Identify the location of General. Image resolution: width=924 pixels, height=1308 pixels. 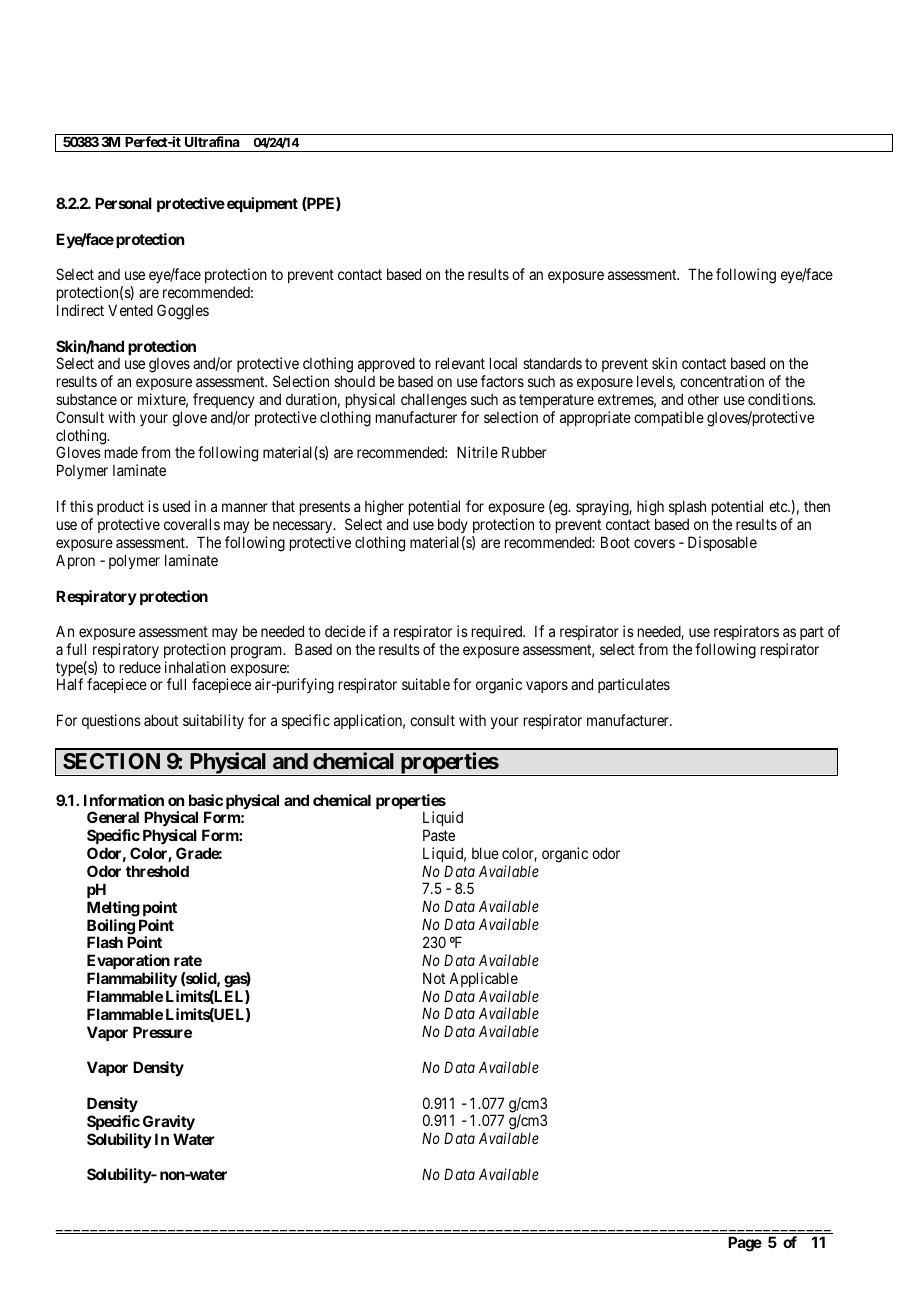
(113, 817).
